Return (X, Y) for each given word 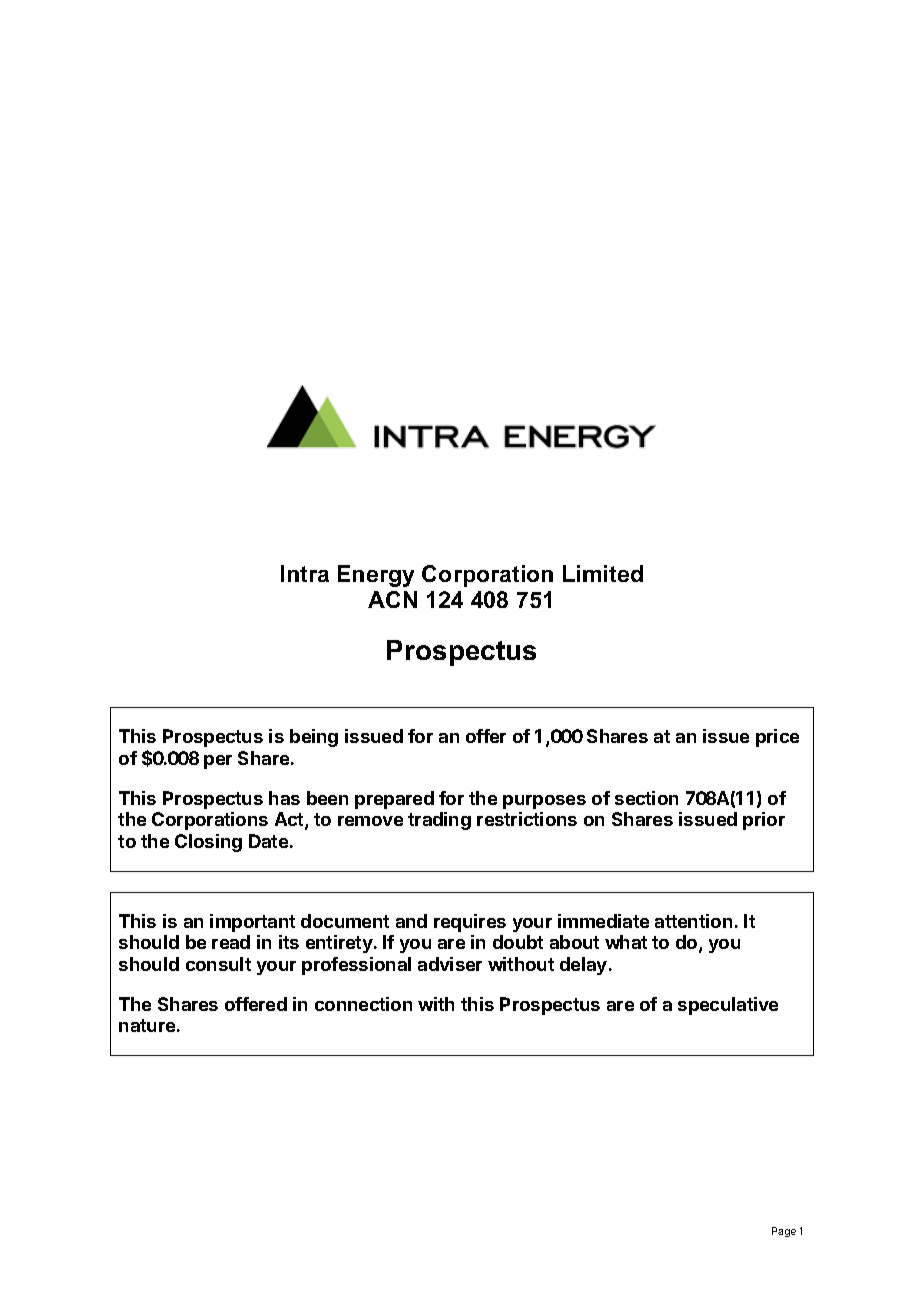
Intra (305, 573)
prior (764, 821)
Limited (603, 573)
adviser (450, 964)
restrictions (527, 819)
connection (363, 1004)
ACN (392, 599)
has (284, 798)
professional (356, 966)
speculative (728, 1006)
